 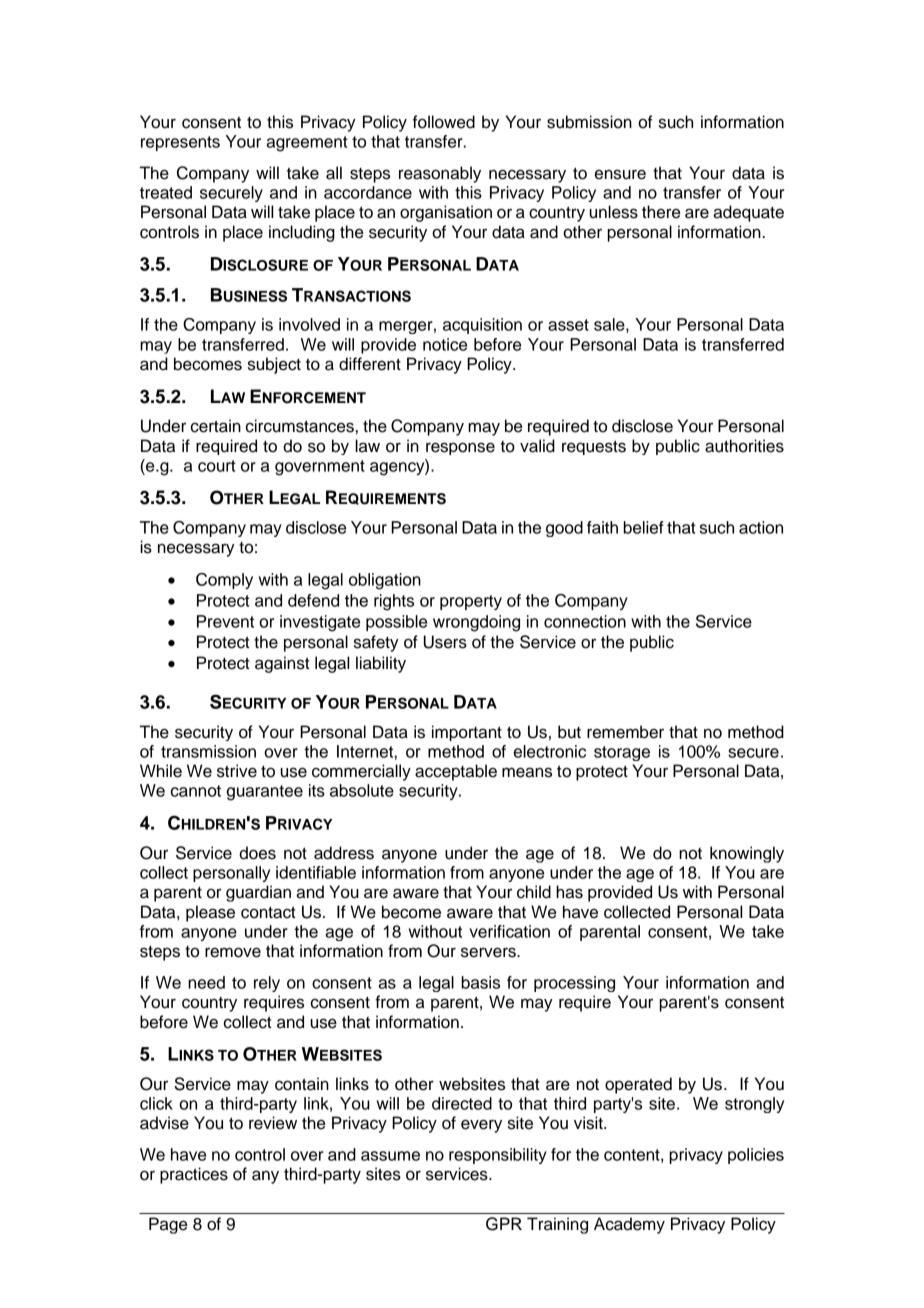 I want to click on reasonably, so click(x=440, y=174).
